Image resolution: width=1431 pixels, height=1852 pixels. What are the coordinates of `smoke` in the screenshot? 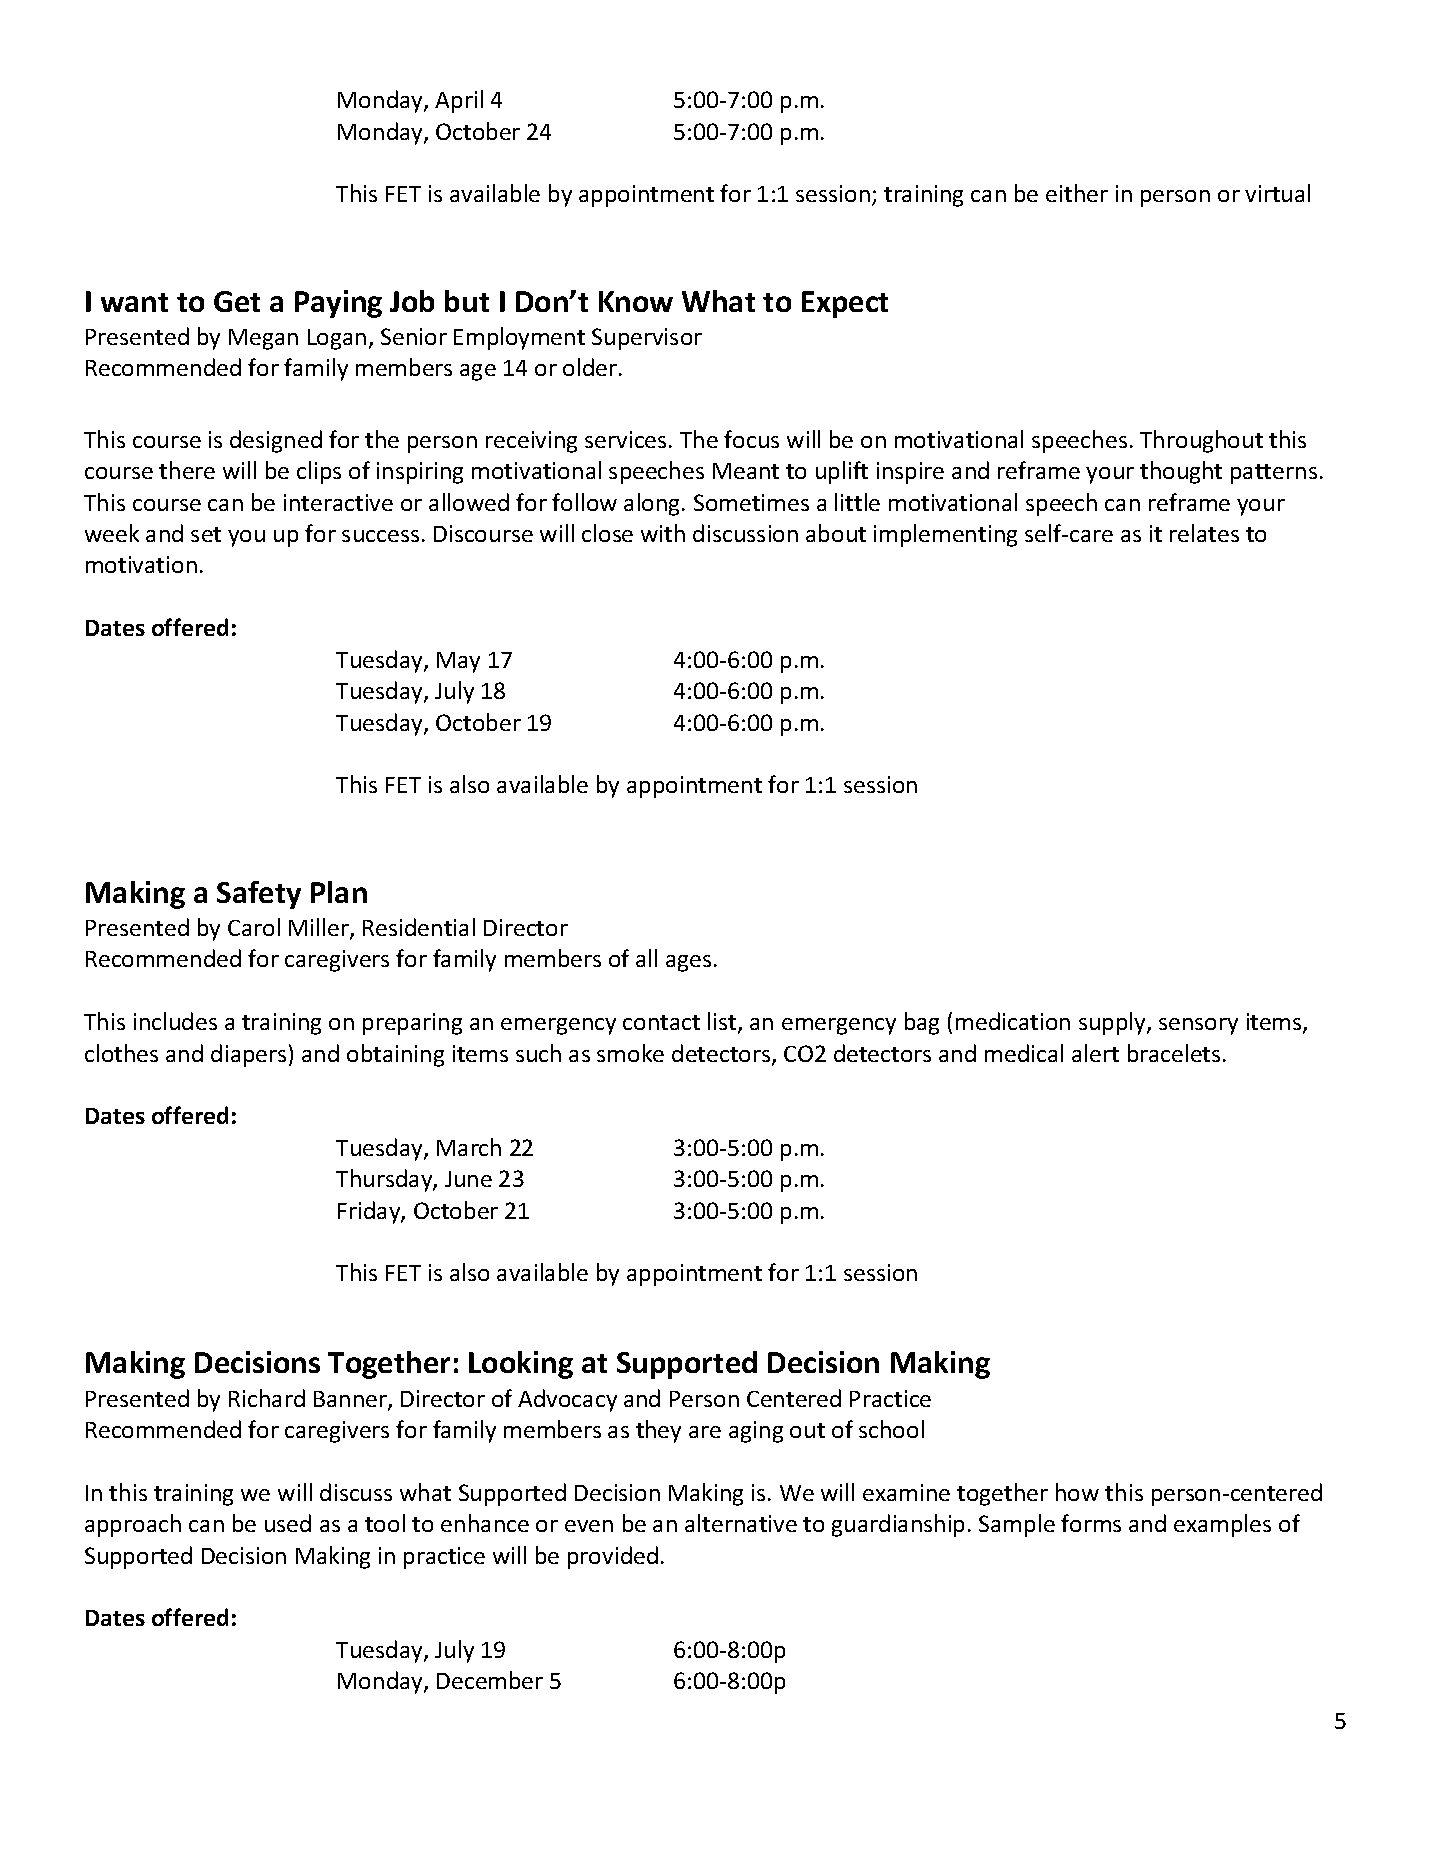 It's located at (630, 1053).
